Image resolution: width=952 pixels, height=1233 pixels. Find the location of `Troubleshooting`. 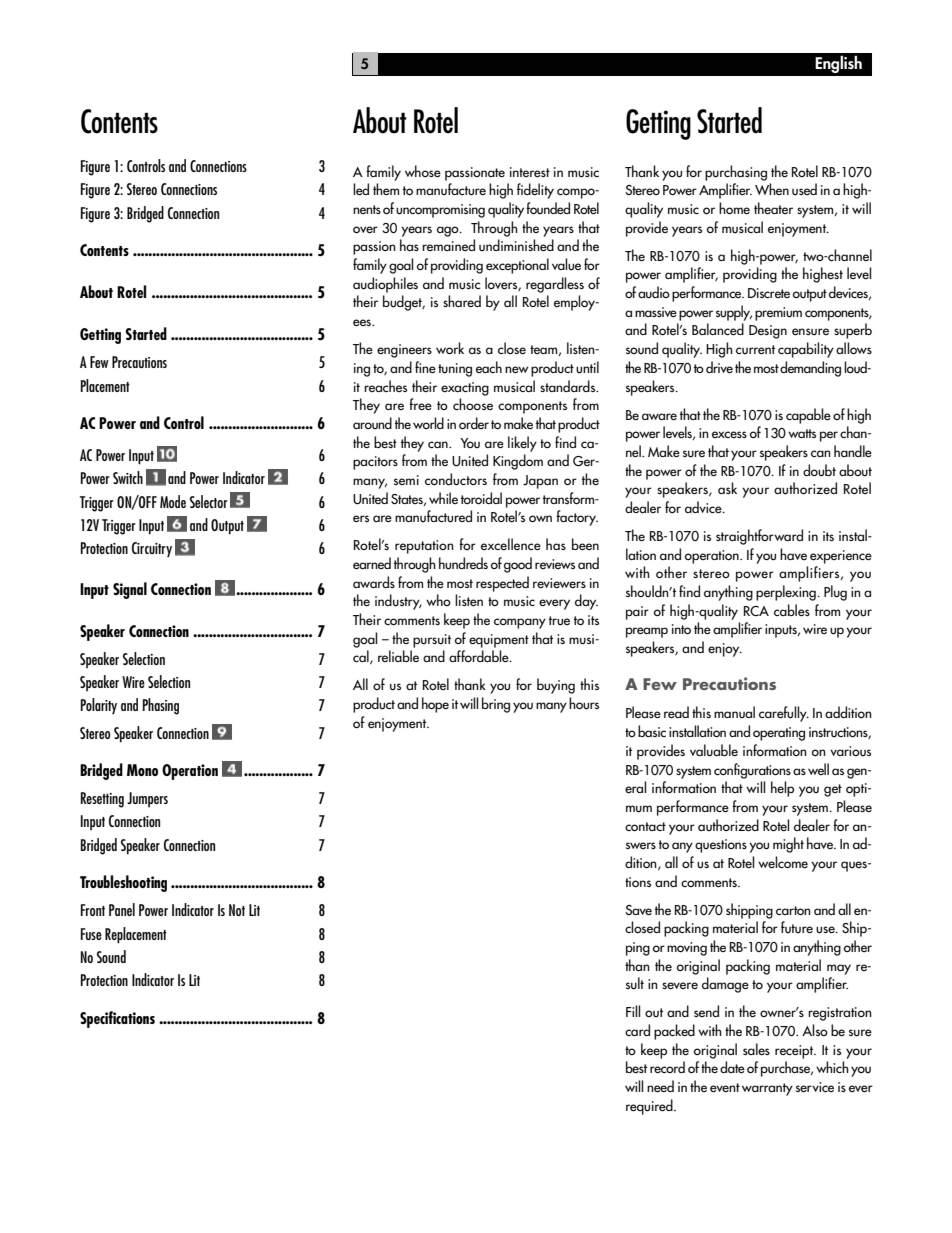

Troubleshooting is located at coordinates (123, 883).
